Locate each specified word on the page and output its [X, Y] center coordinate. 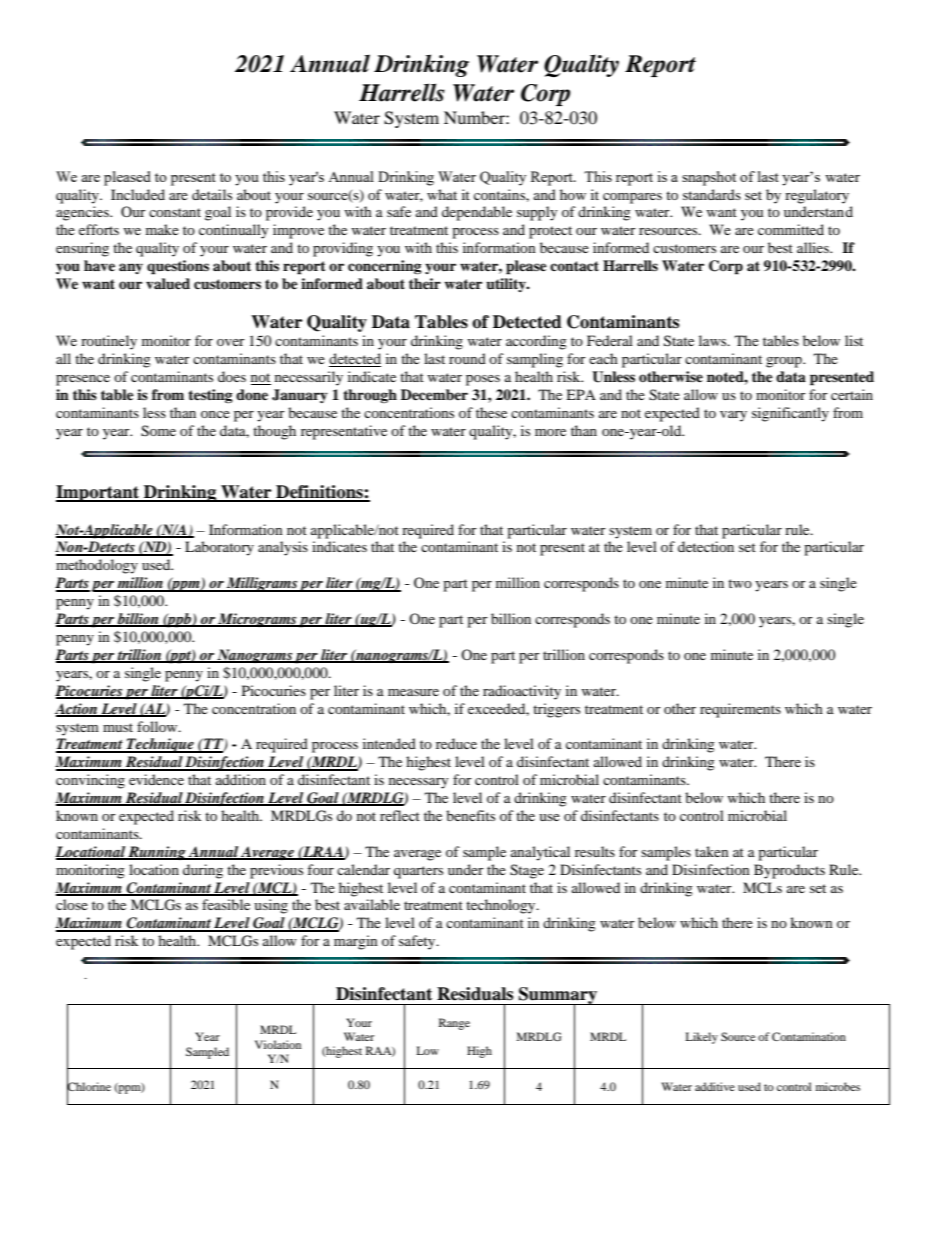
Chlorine [89, 1086]
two [740, 583]
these [491, 412]
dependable [477, 213]
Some [158, 431]
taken [712, 851]
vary [733, 416]
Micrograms [257, 620]
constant [175, 212]
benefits [470, 815]
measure [413, 692]
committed [791, 229]
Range [454, 1024]
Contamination [809, 1036]
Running [157, 853]
